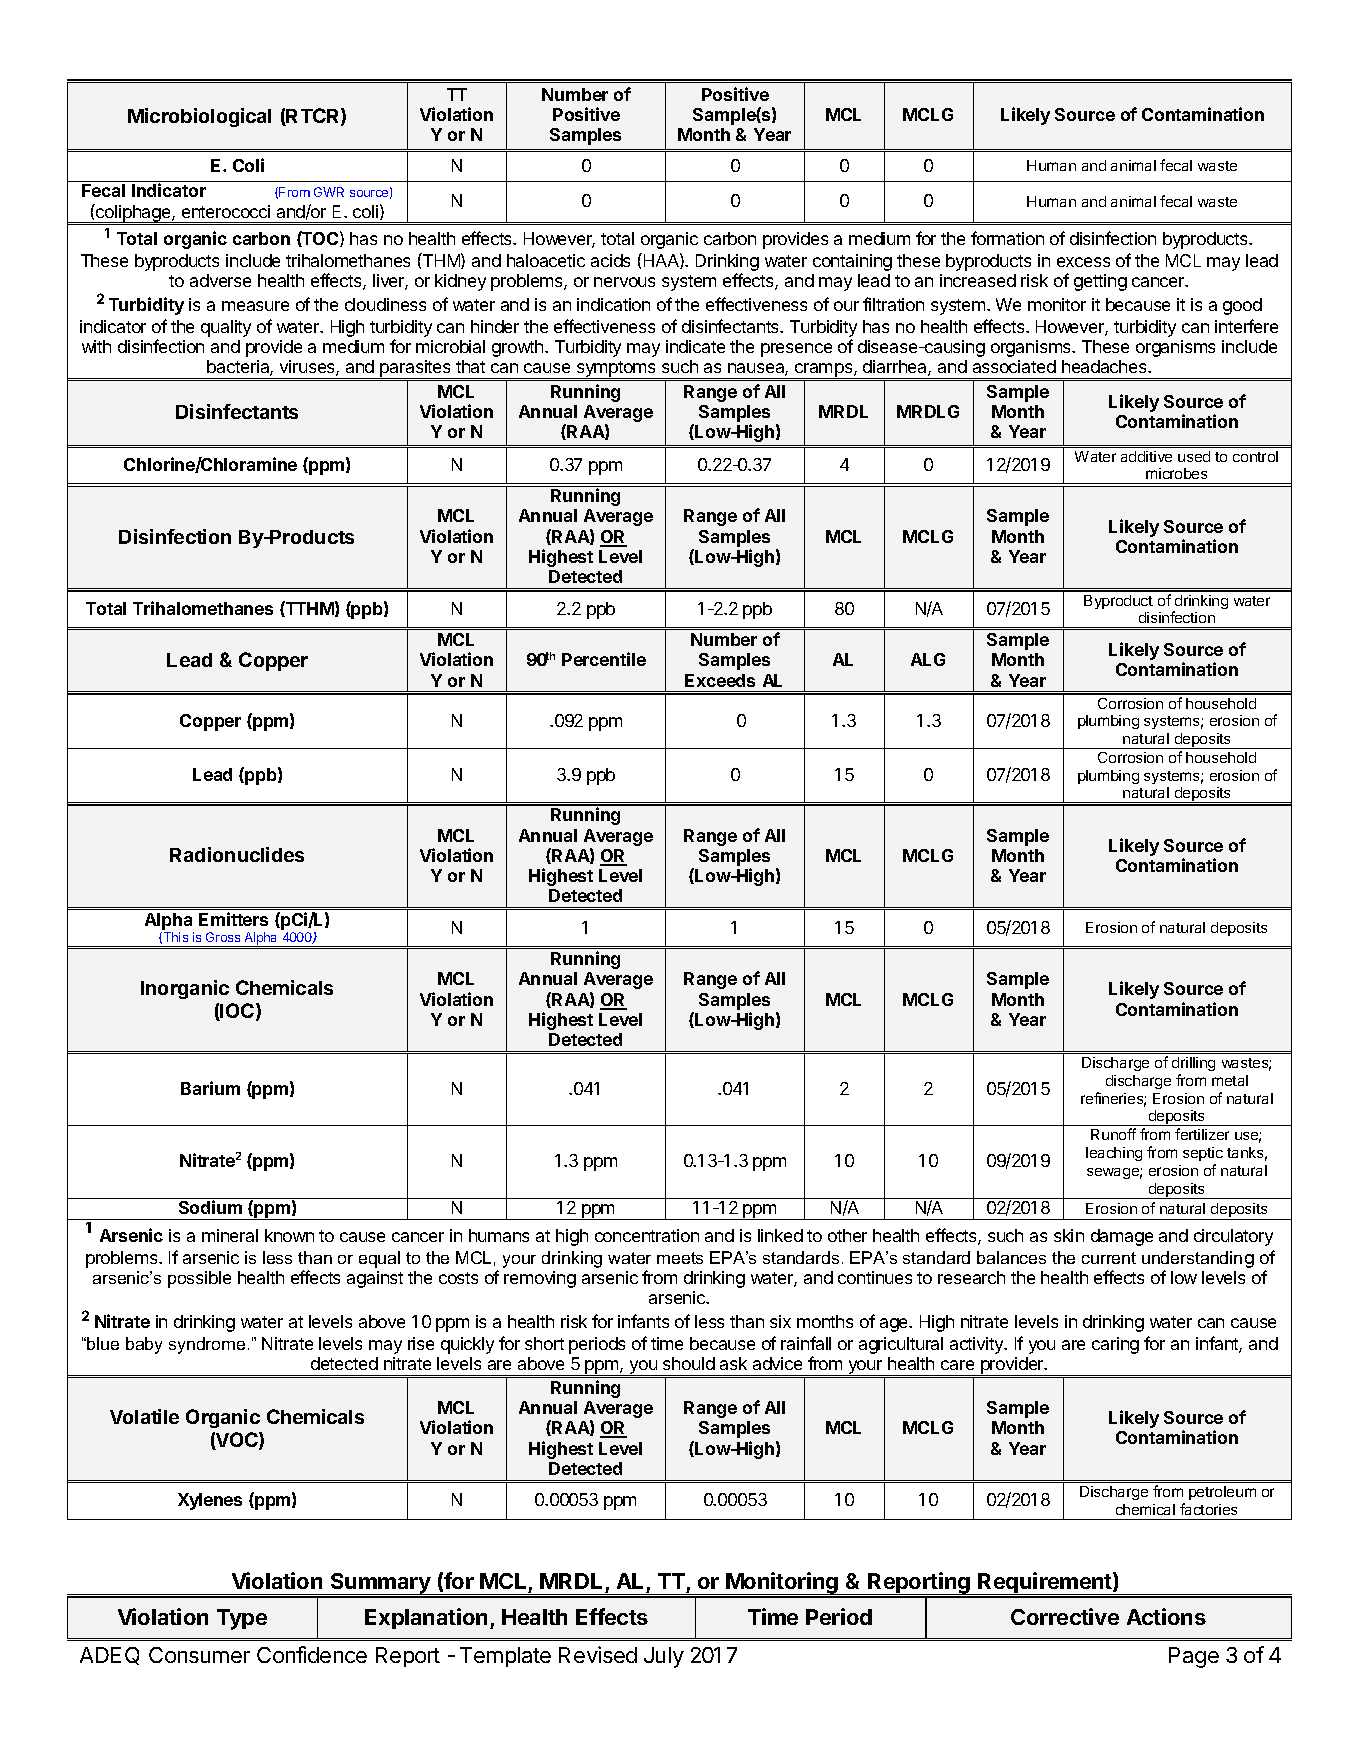 This image has width=1351, height=1748. I want to click on excess, so click(1083, 262).
